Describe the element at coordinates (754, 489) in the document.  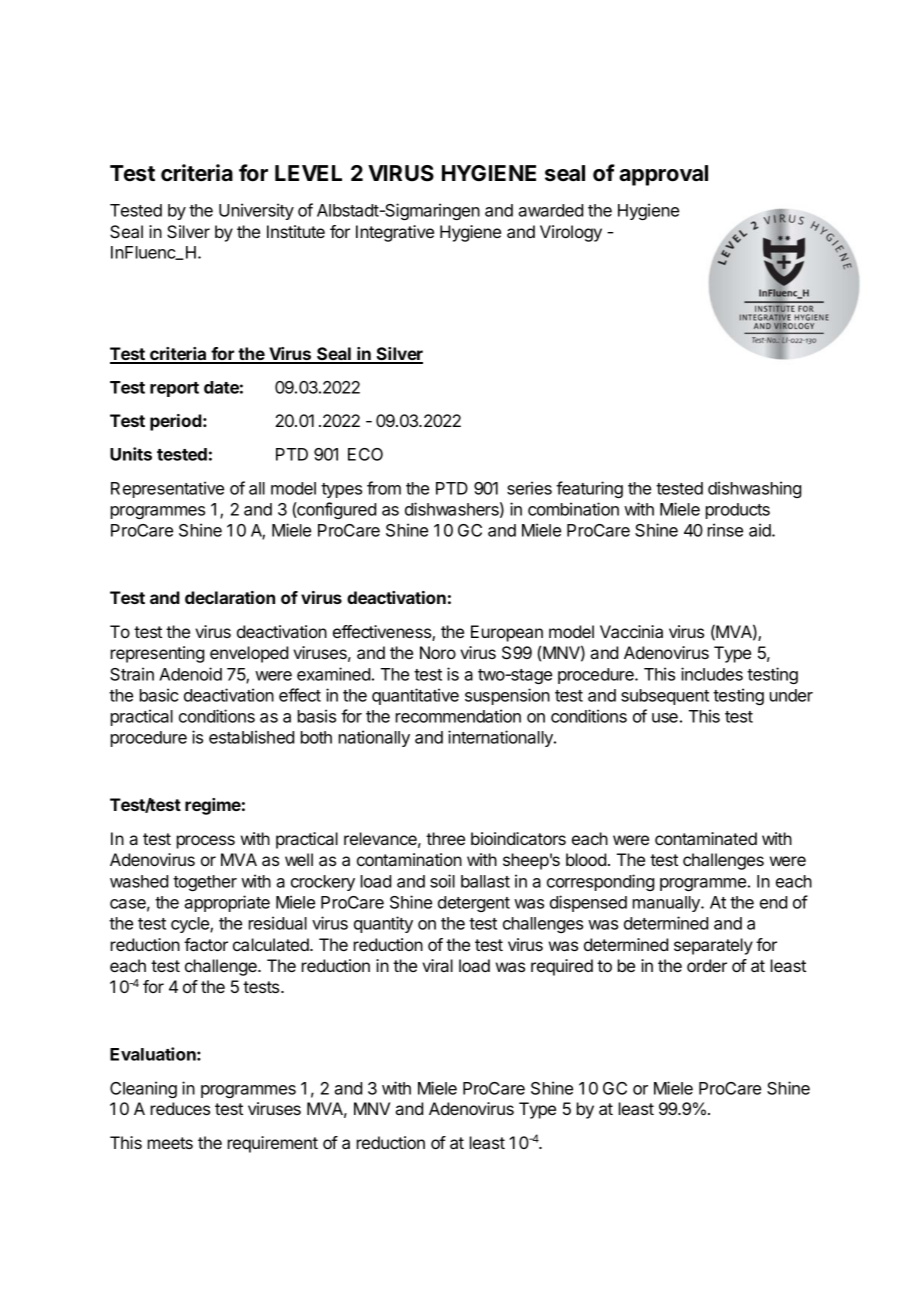
I see `dishwashing` at that location.
